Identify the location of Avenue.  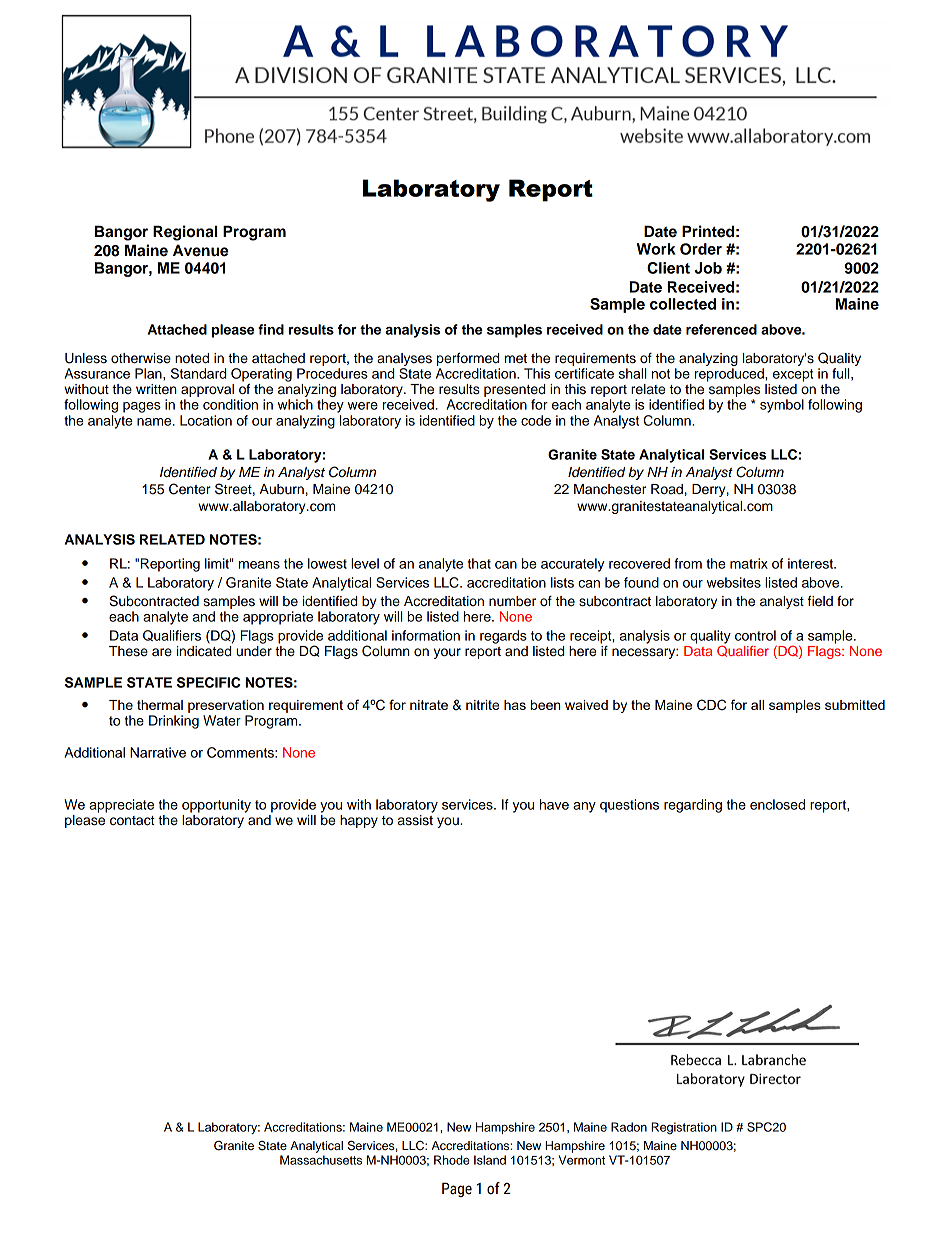
(200, 250).
